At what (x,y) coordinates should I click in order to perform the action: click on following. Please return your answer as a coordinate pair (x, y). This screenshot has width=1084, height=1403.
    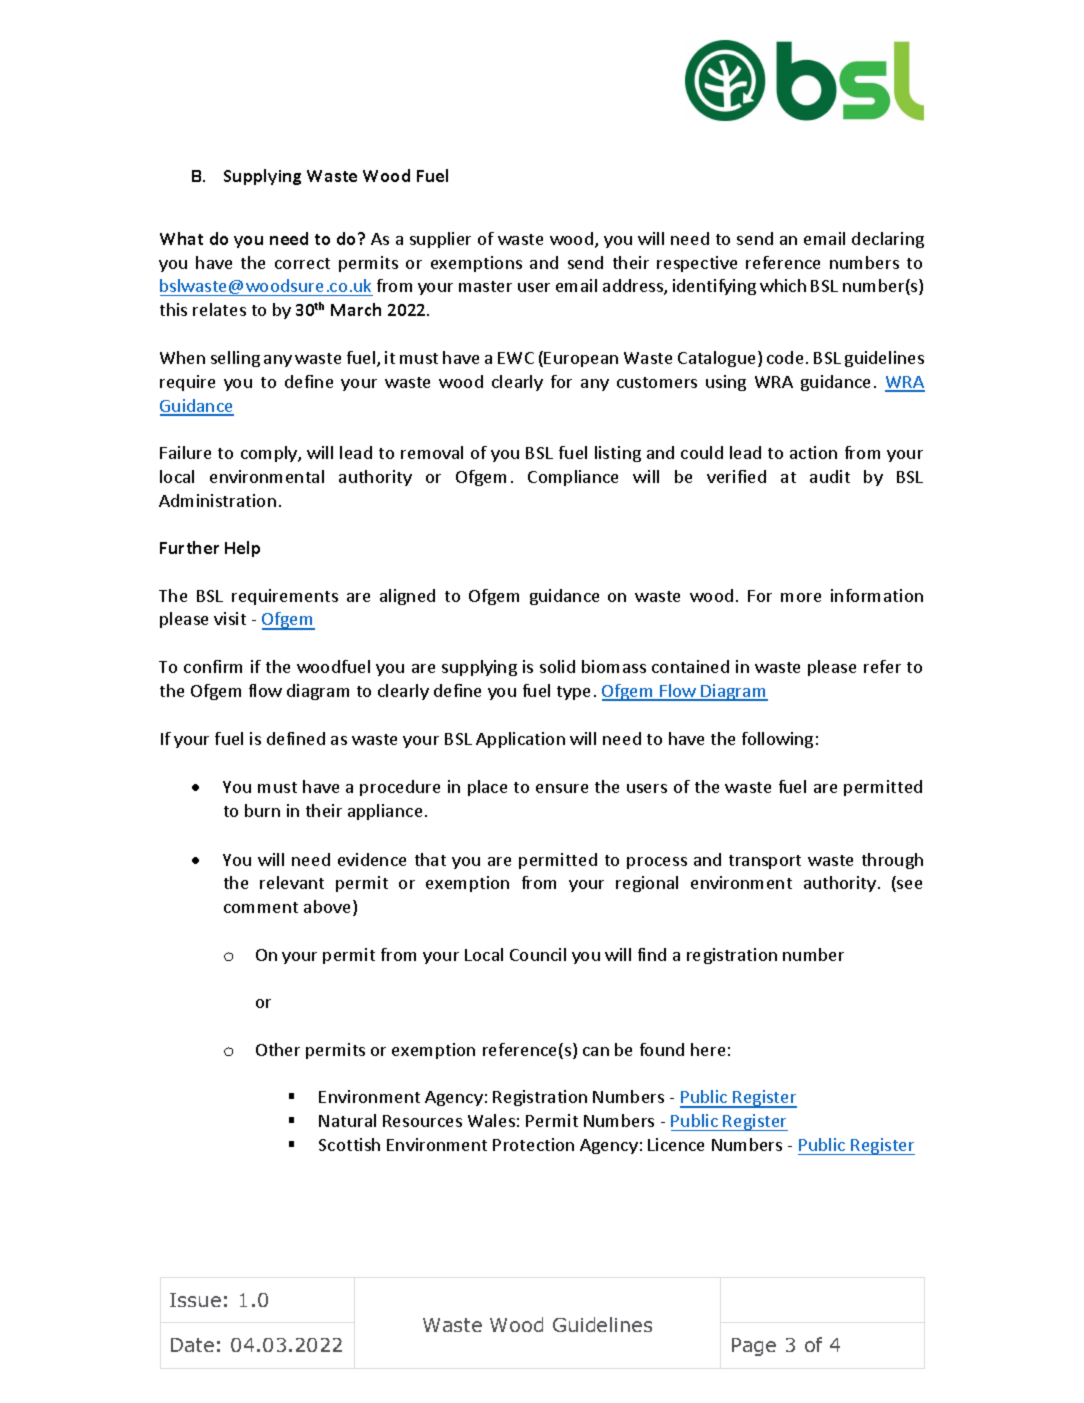
    Looking at the image, I should click on (777, 740).
